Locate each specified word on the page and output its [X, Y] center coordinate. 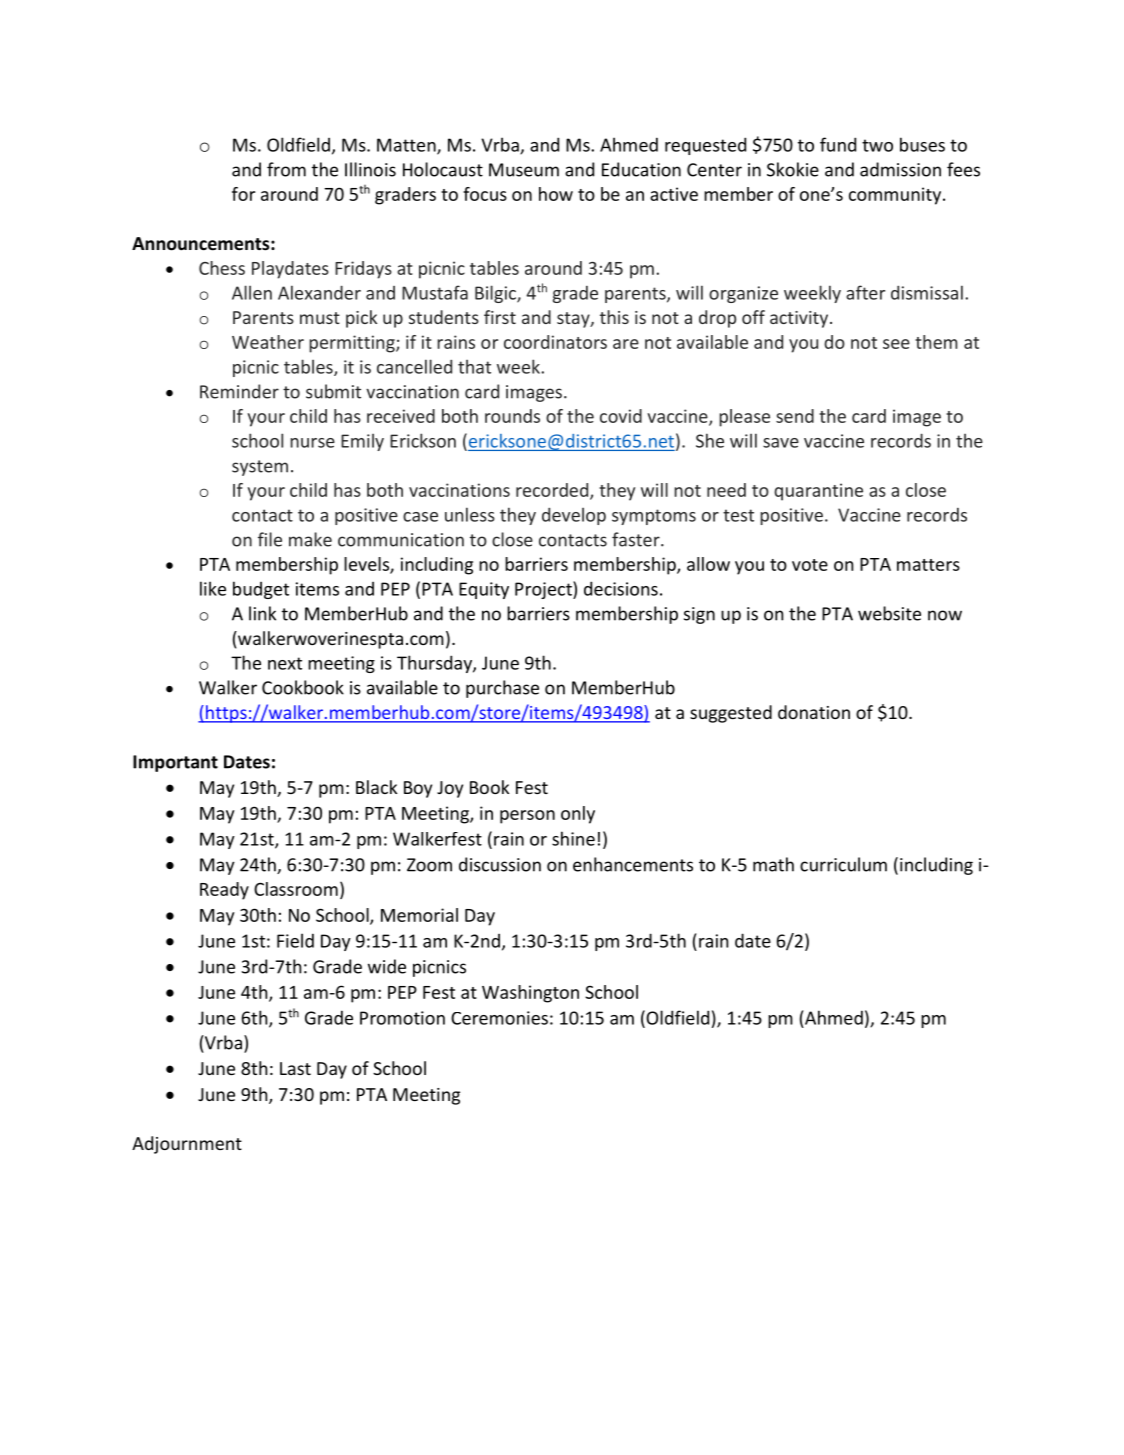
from [286, 169]
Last [295, 1068]
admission [900, 169]
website [889, 613]
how [556, 194]
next [285, 663]
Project [544, 590]
